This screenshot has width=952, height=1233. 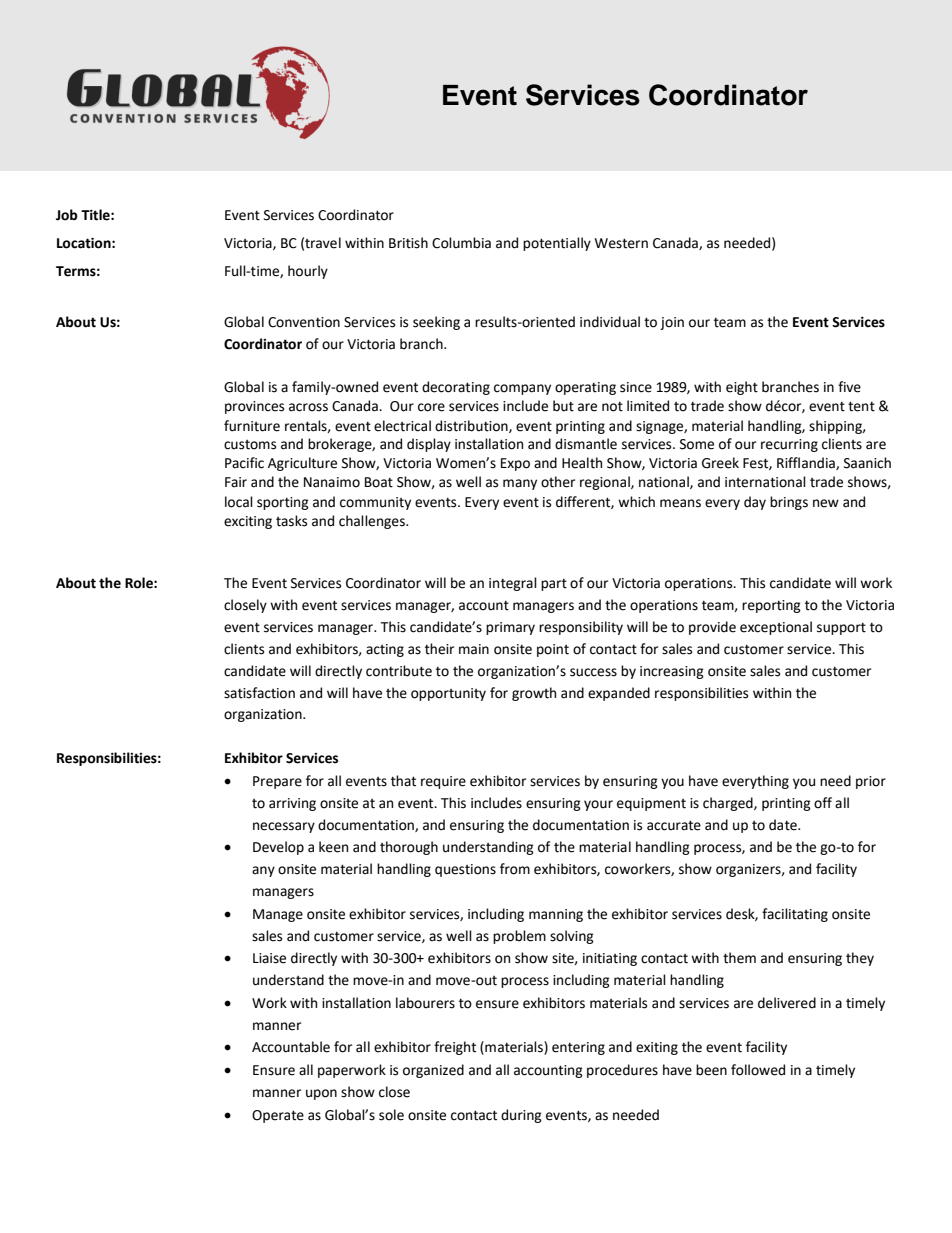 I want to click on exciting, so click(x=248, y=522).
